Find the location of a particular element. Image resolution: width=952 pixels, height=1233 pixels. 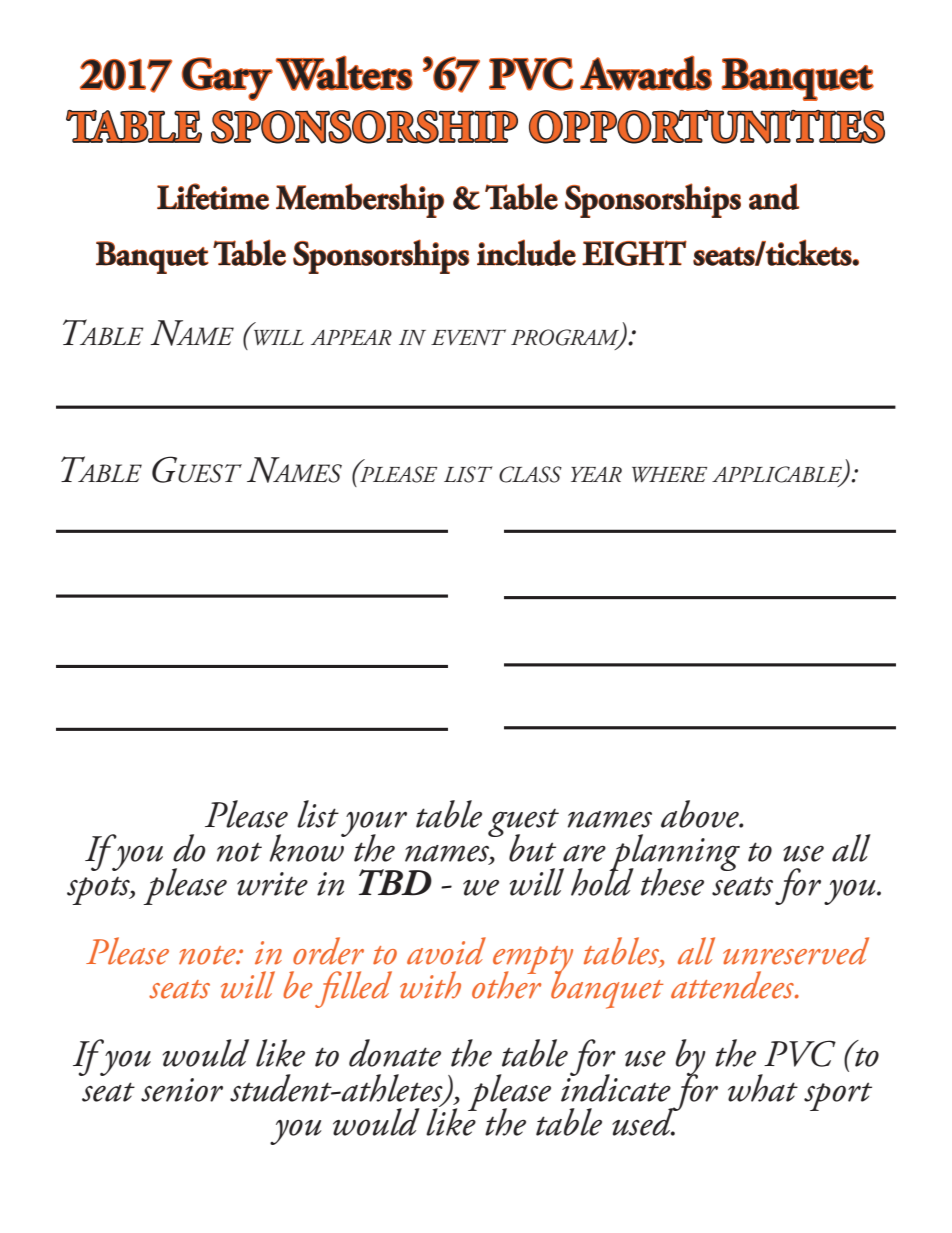

avoid is located at coordinates (446, 951).
